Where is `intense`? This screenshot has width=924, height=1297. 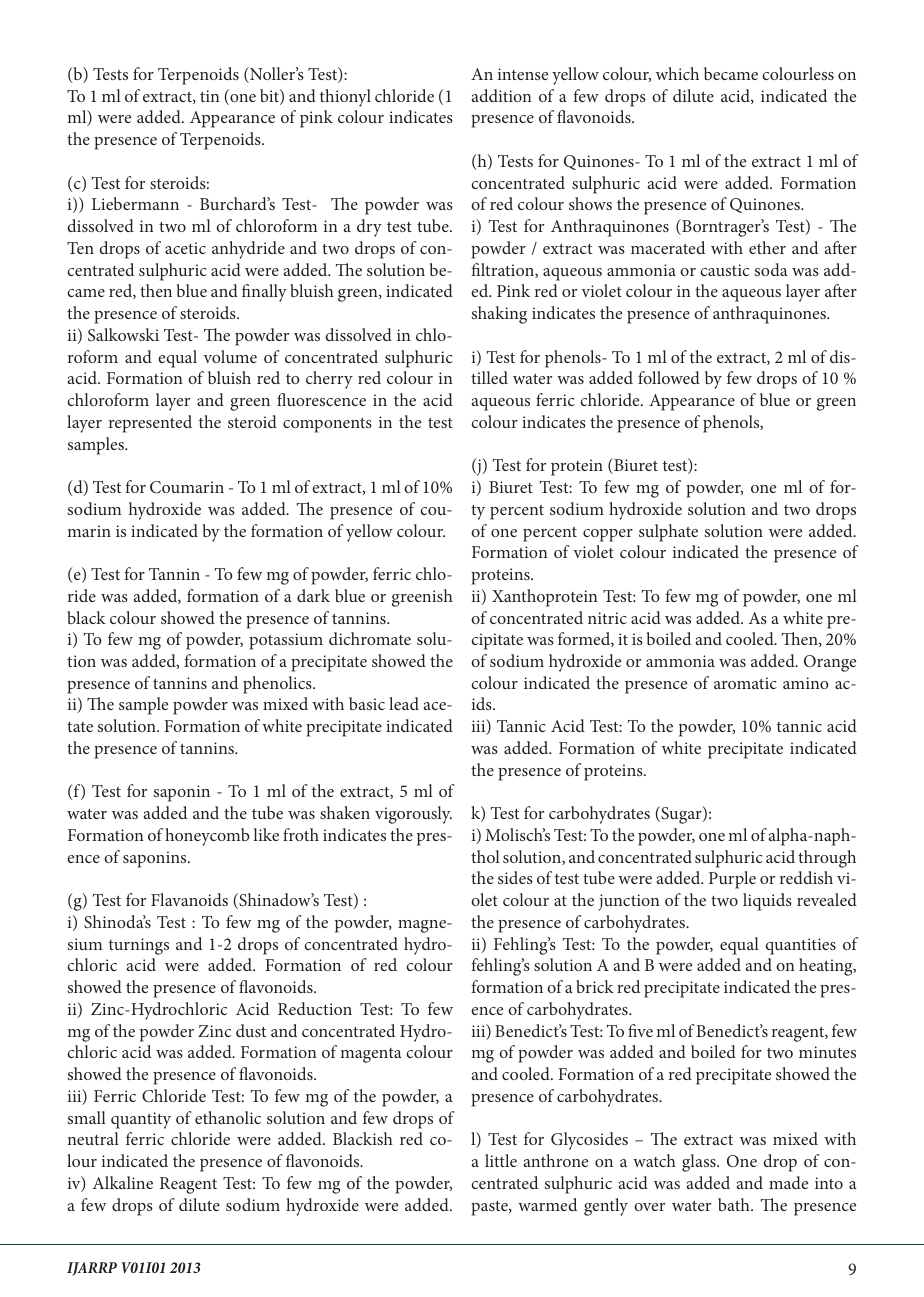 intense is located at coordinates (523, 74).
